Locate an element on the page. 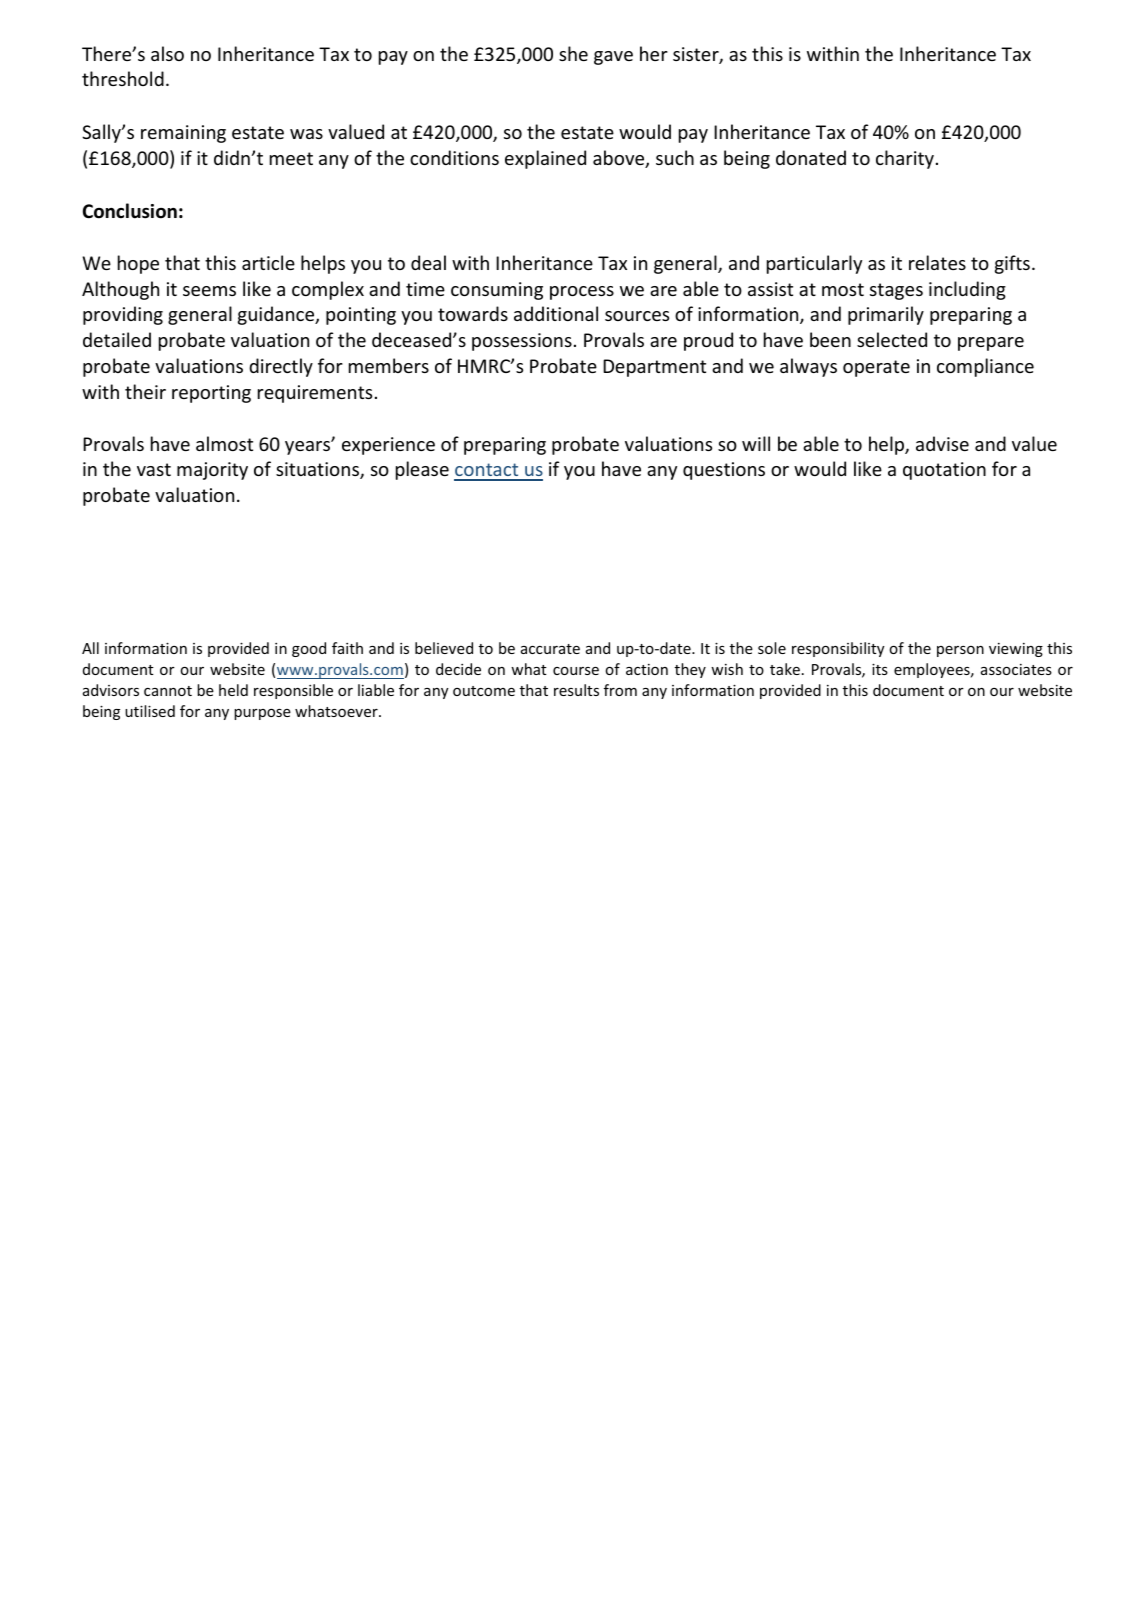 This page has height=1621, width=1146. held is located at coordinates (233, 690).
